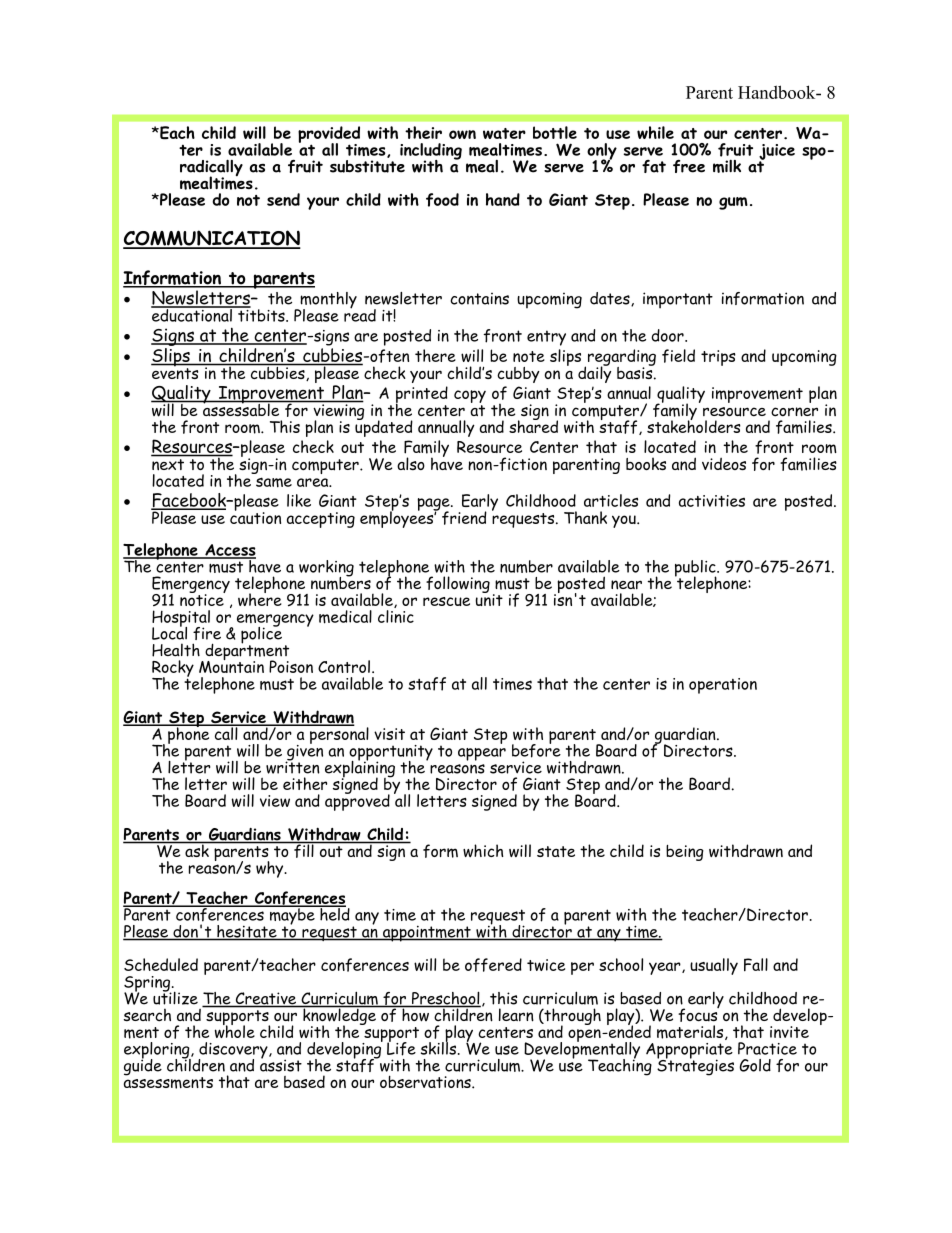 Image resolution: width=952 pixels, height=1233 pixels. Describe the element at coordinates (727, 166) in the screenshot. I see `milk` at that location.
